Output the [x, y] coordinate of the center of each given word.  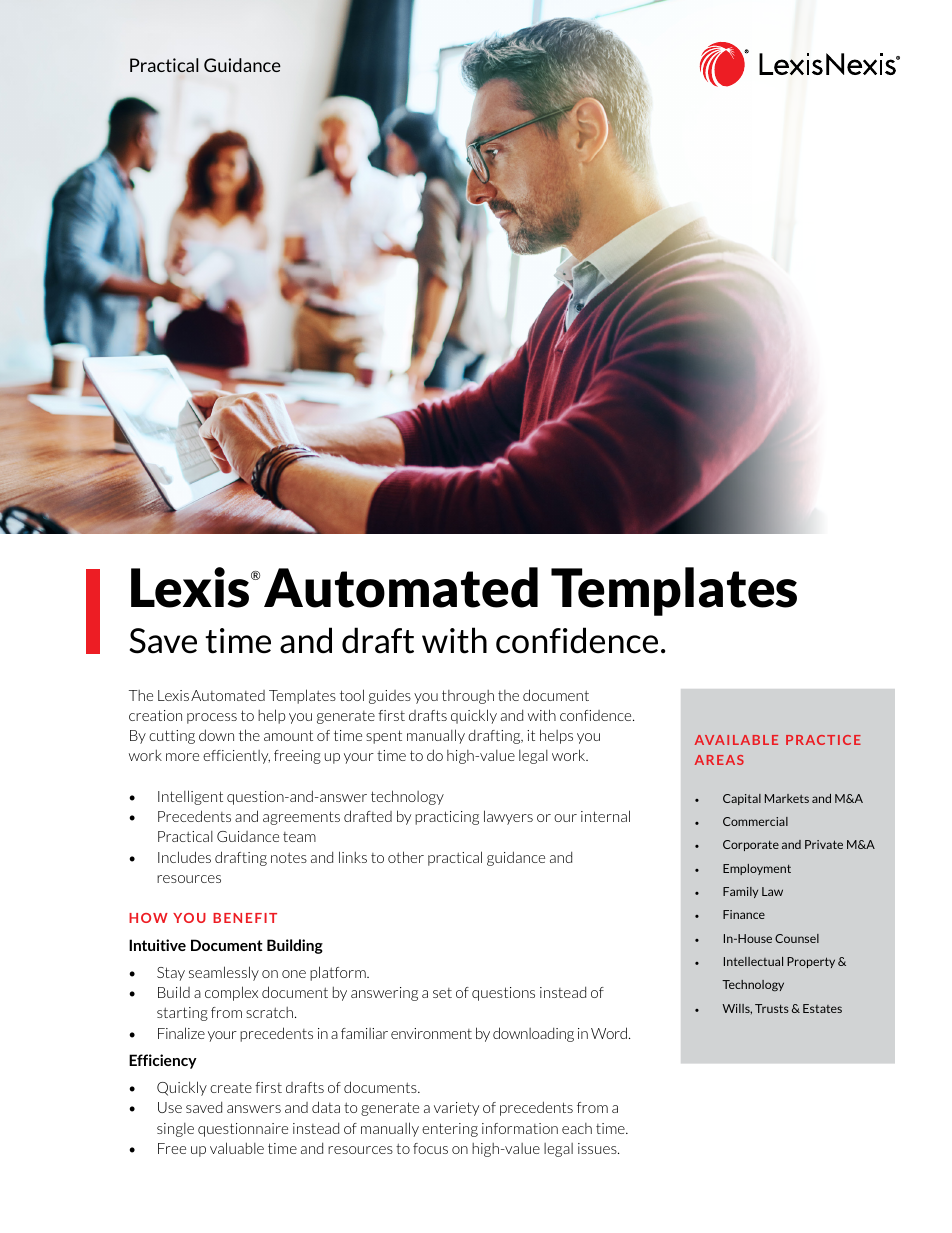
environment [431, 1033]
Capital [742, 799]
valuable [237, 1148]
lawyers [508, 817]
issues [598, 1148]
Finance [744, 914]
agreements [301, 818]
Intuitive [157, 945]
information [520, 1128]
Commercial [755, 821]
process [212, 718]
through [468, 697]
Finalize [181, 1033]
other [406, 857]
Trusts [772, 1008]
